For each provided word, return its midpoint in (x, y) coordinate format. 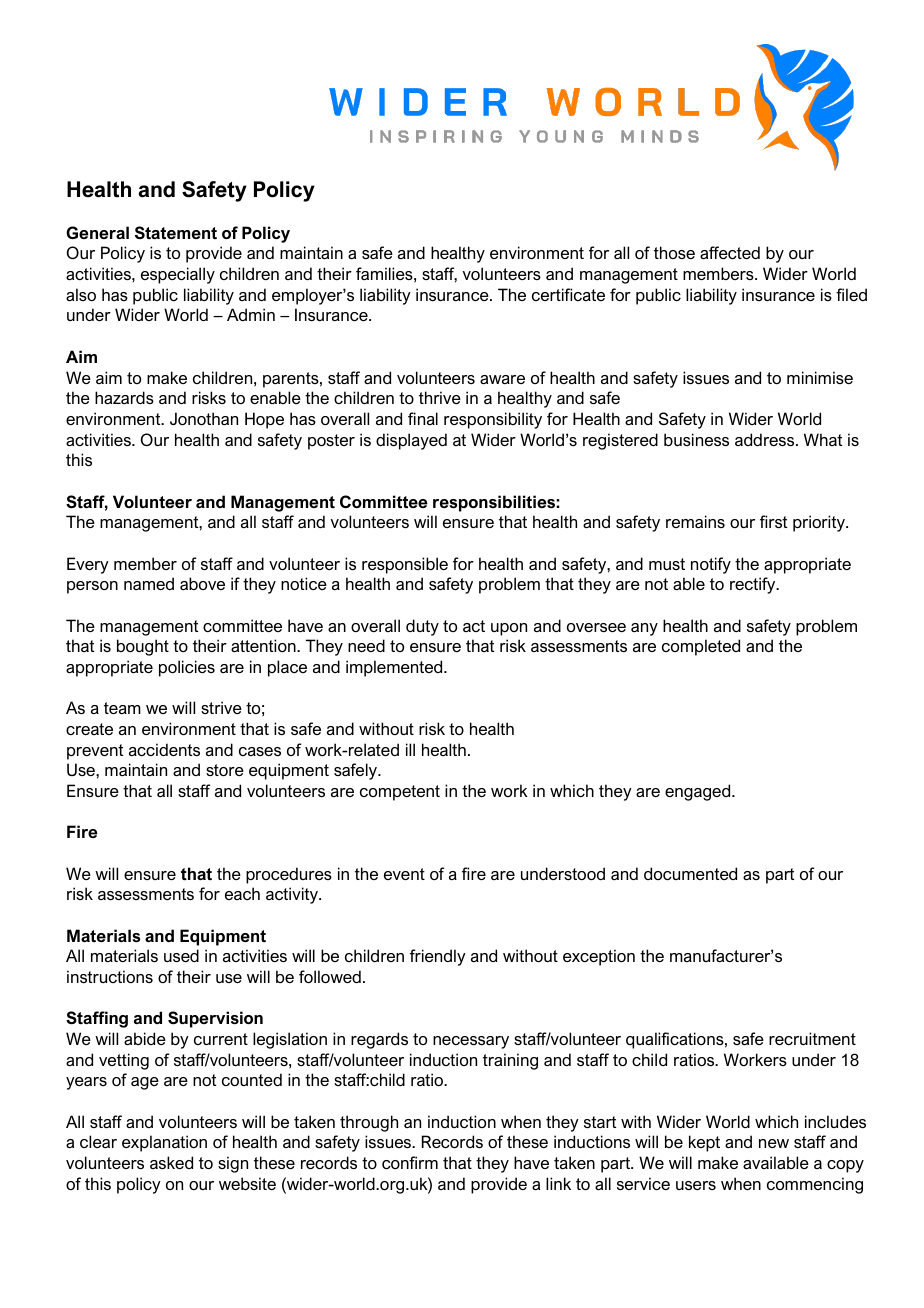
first (773, 521)
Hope (264, 420)
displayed (411, 441)
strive (221, 707)
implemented (395, 668)
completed (701, 647)
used (181, 955)
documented (690, 873)
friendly (438, 957)
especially (178, 275)
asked (171, 1162)
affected (730, 252)
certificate (568, 294)
